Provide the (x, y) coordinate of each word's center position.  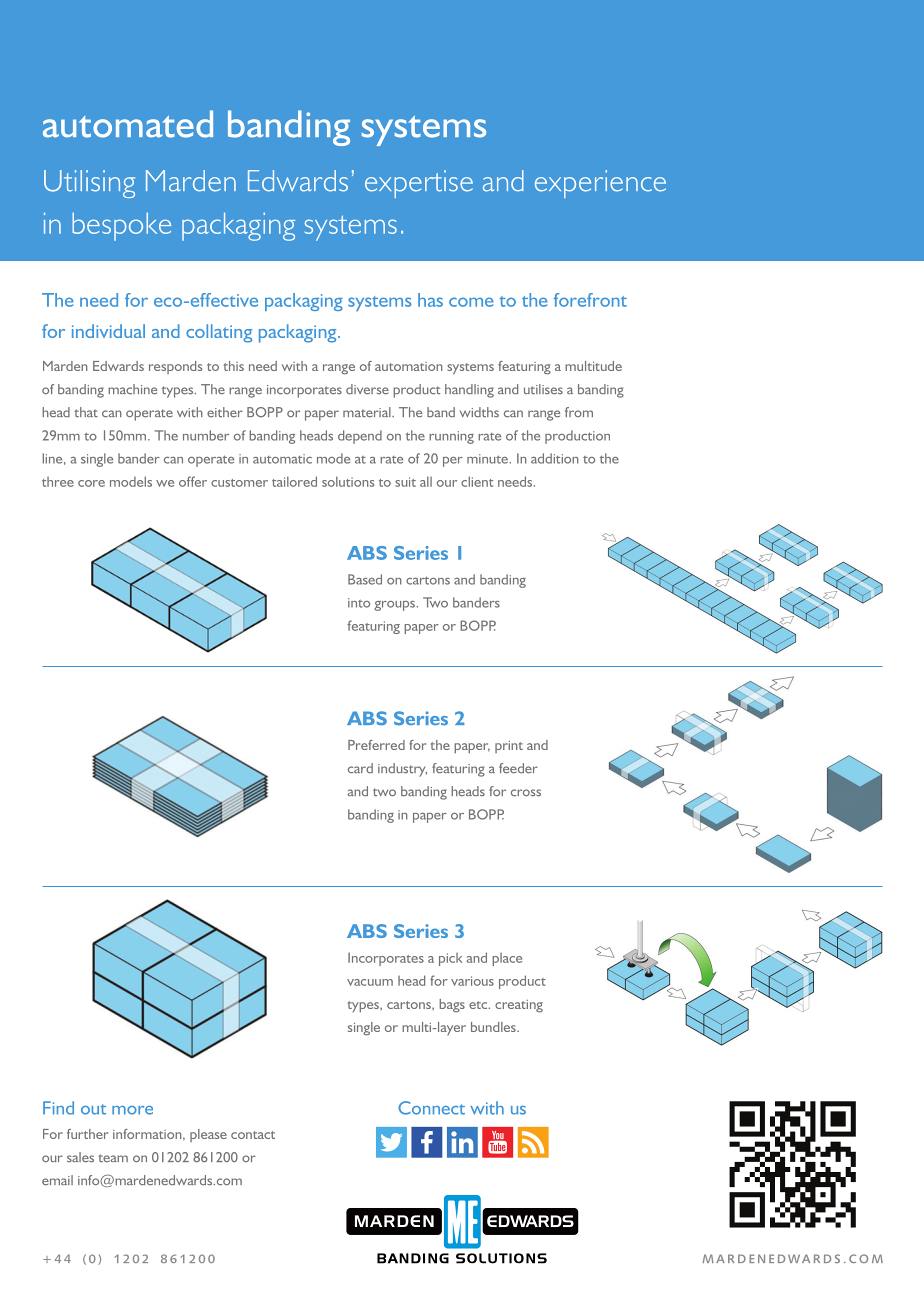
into (359, 603)
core (91, 483)
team (113, 1158)
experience (600, 184)
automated (128, 124)
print (509, 747)
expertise (419, 184)
